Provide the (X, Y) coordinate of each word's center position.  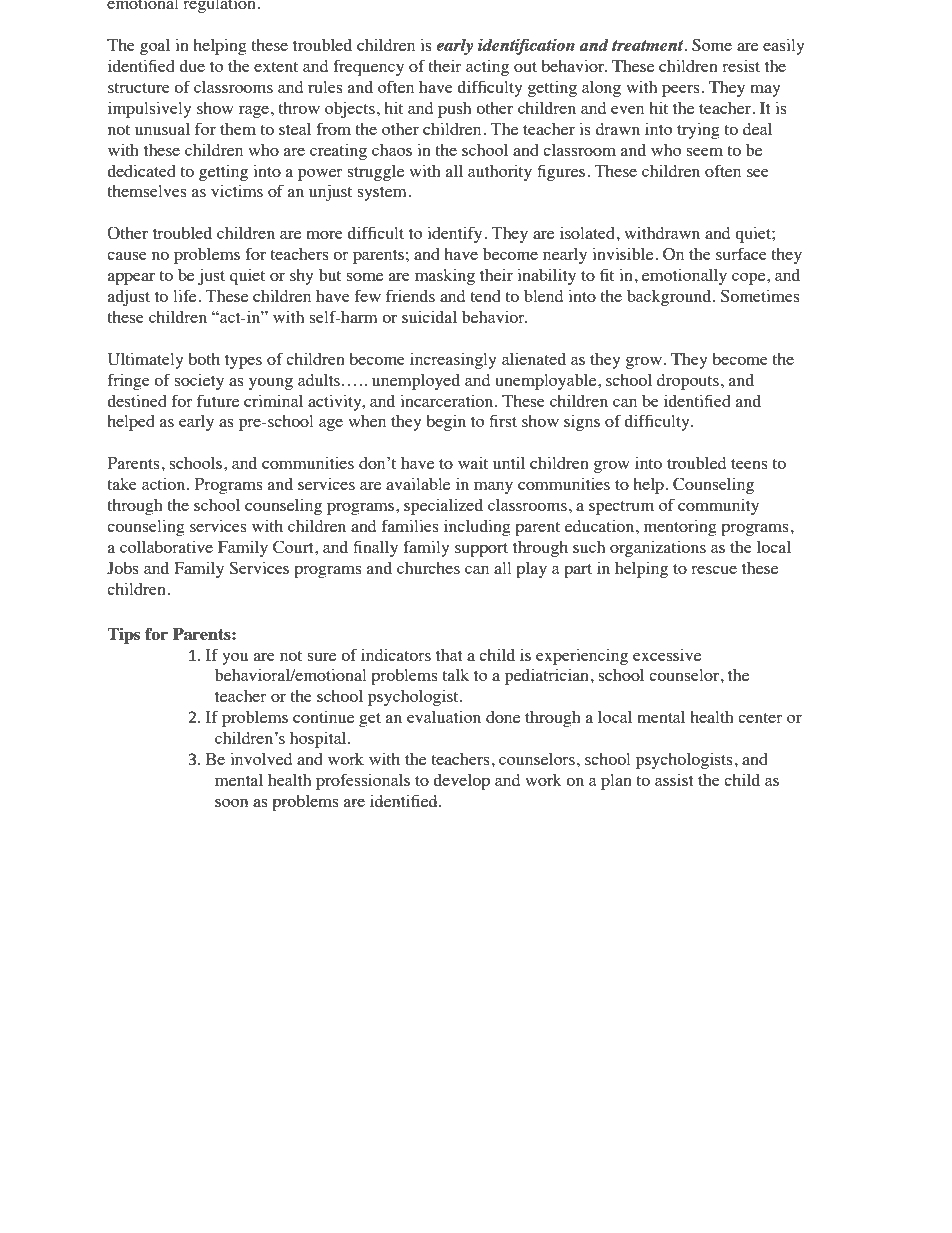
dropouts (688, 382)
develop (461, 782)
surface (741, 253)
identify (456, 234)
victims (237, 191)
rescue (714, 570)
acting (487, 68)
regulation (219, 6)
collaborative (166, 546)
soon (231, 803)
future (218, 400)
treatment (649, 45)
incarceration (448, 400)
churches (428, 568)
